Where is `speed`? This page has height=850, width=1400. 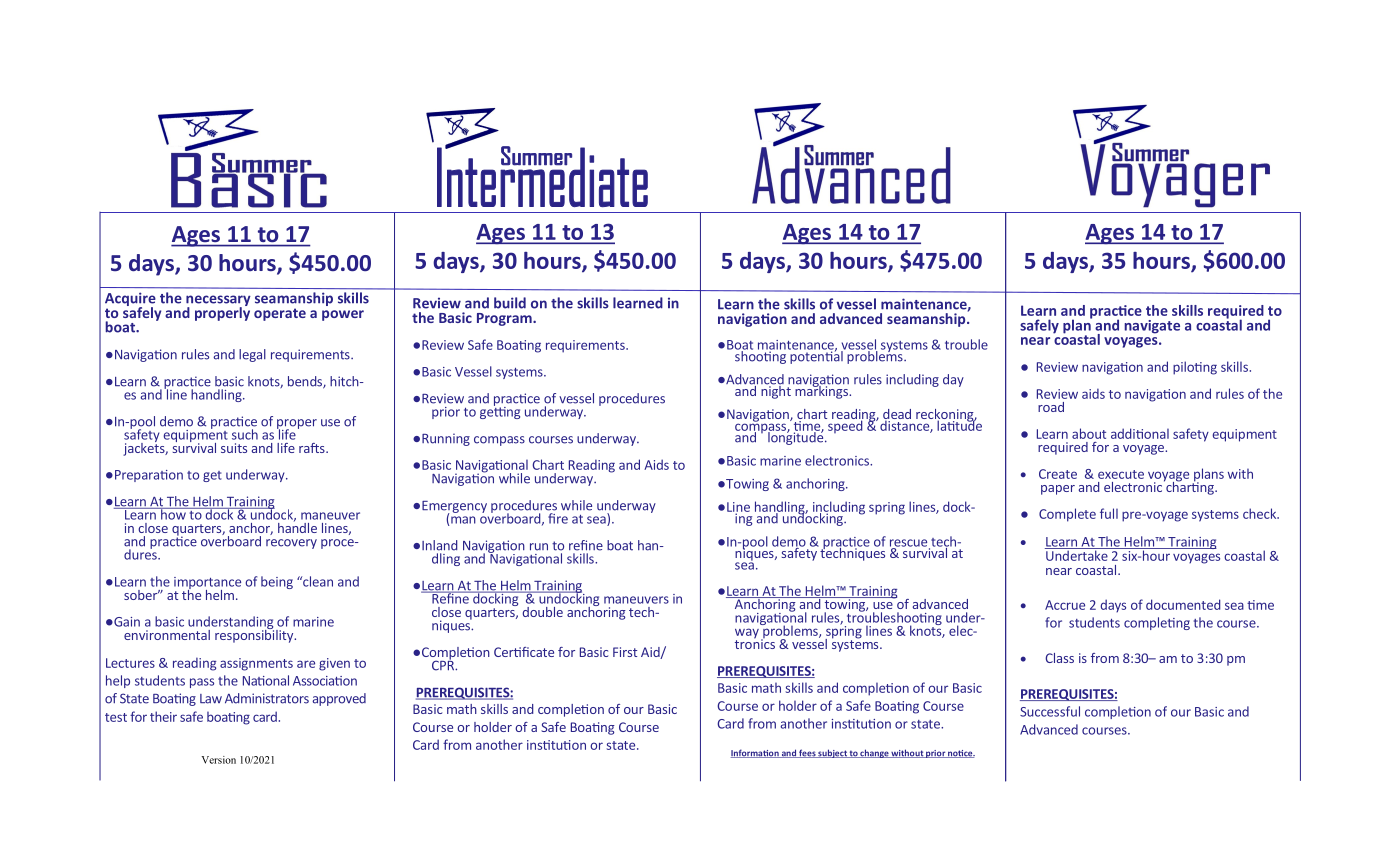 speed is located at coordinates (844, 425).
